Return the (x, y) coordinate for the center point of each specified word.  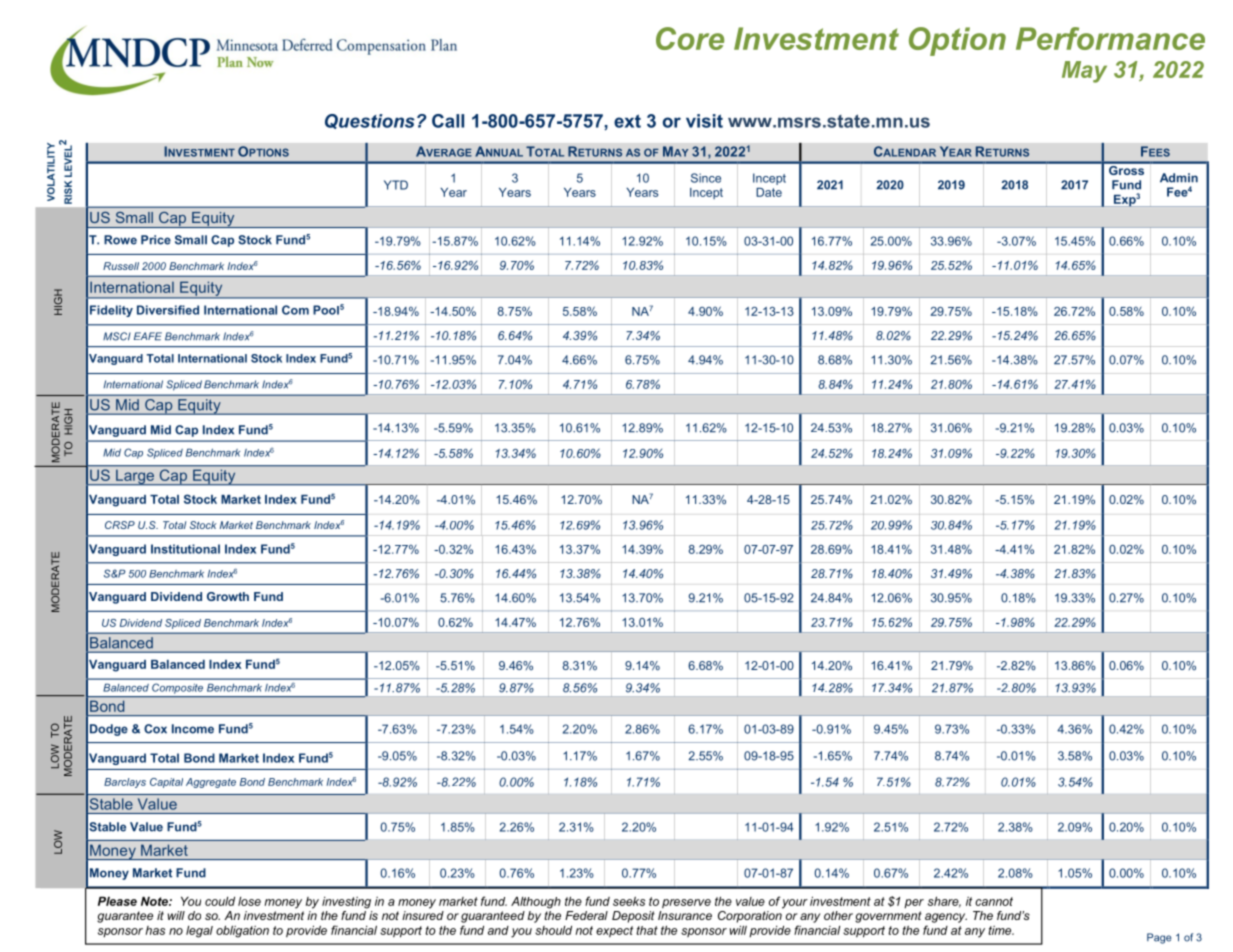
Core (690, 38)
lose (249, 901)
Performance (1110, 38)
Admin (1179, 178)
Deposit (633, 917)
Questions (370, 121)
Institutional (185, 549)
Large (135, 477)
